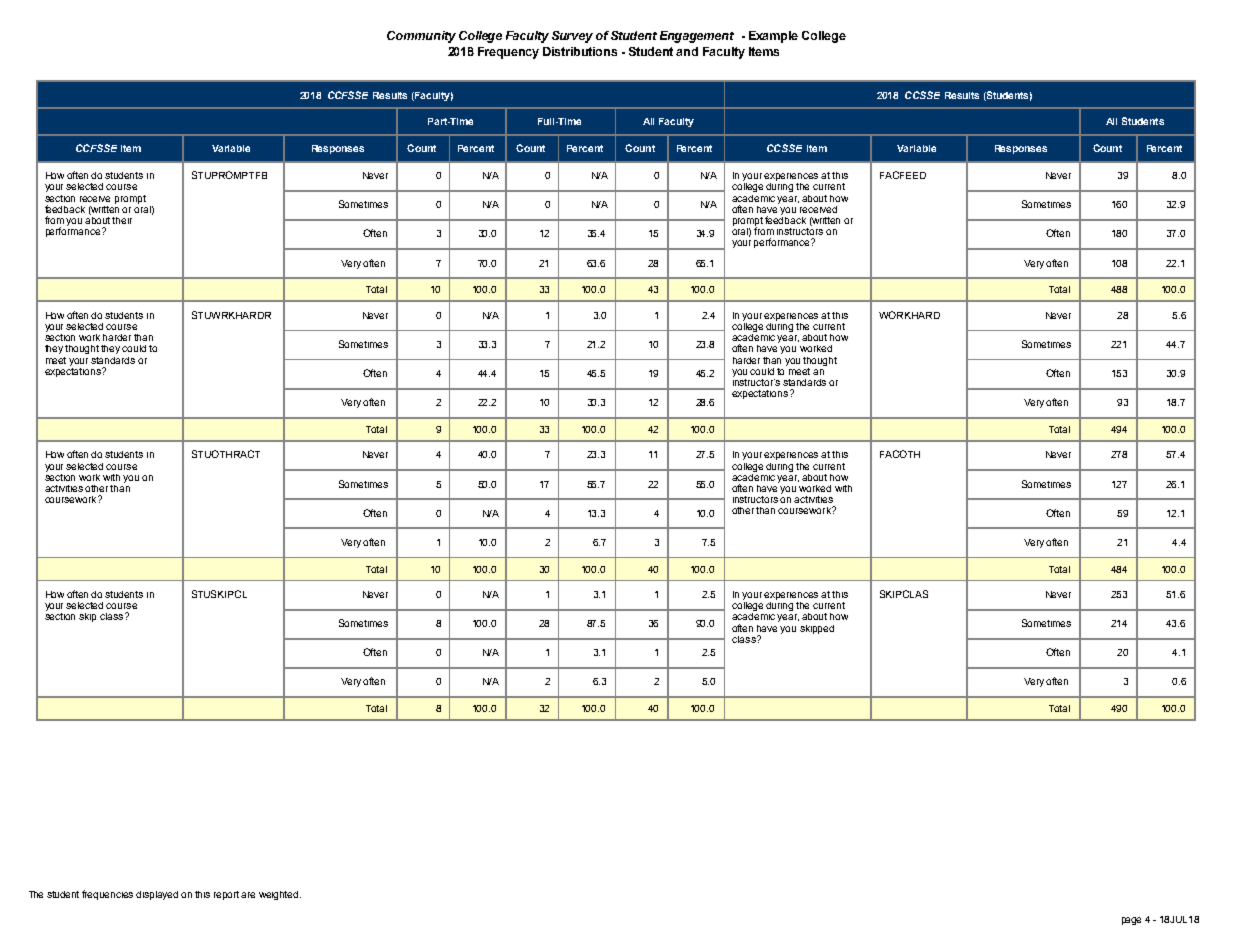 This screenshot has height=952, width=1233. Describe the element at coordinates (508, 53) in the screenshot. I see `Frequency` at that location.
